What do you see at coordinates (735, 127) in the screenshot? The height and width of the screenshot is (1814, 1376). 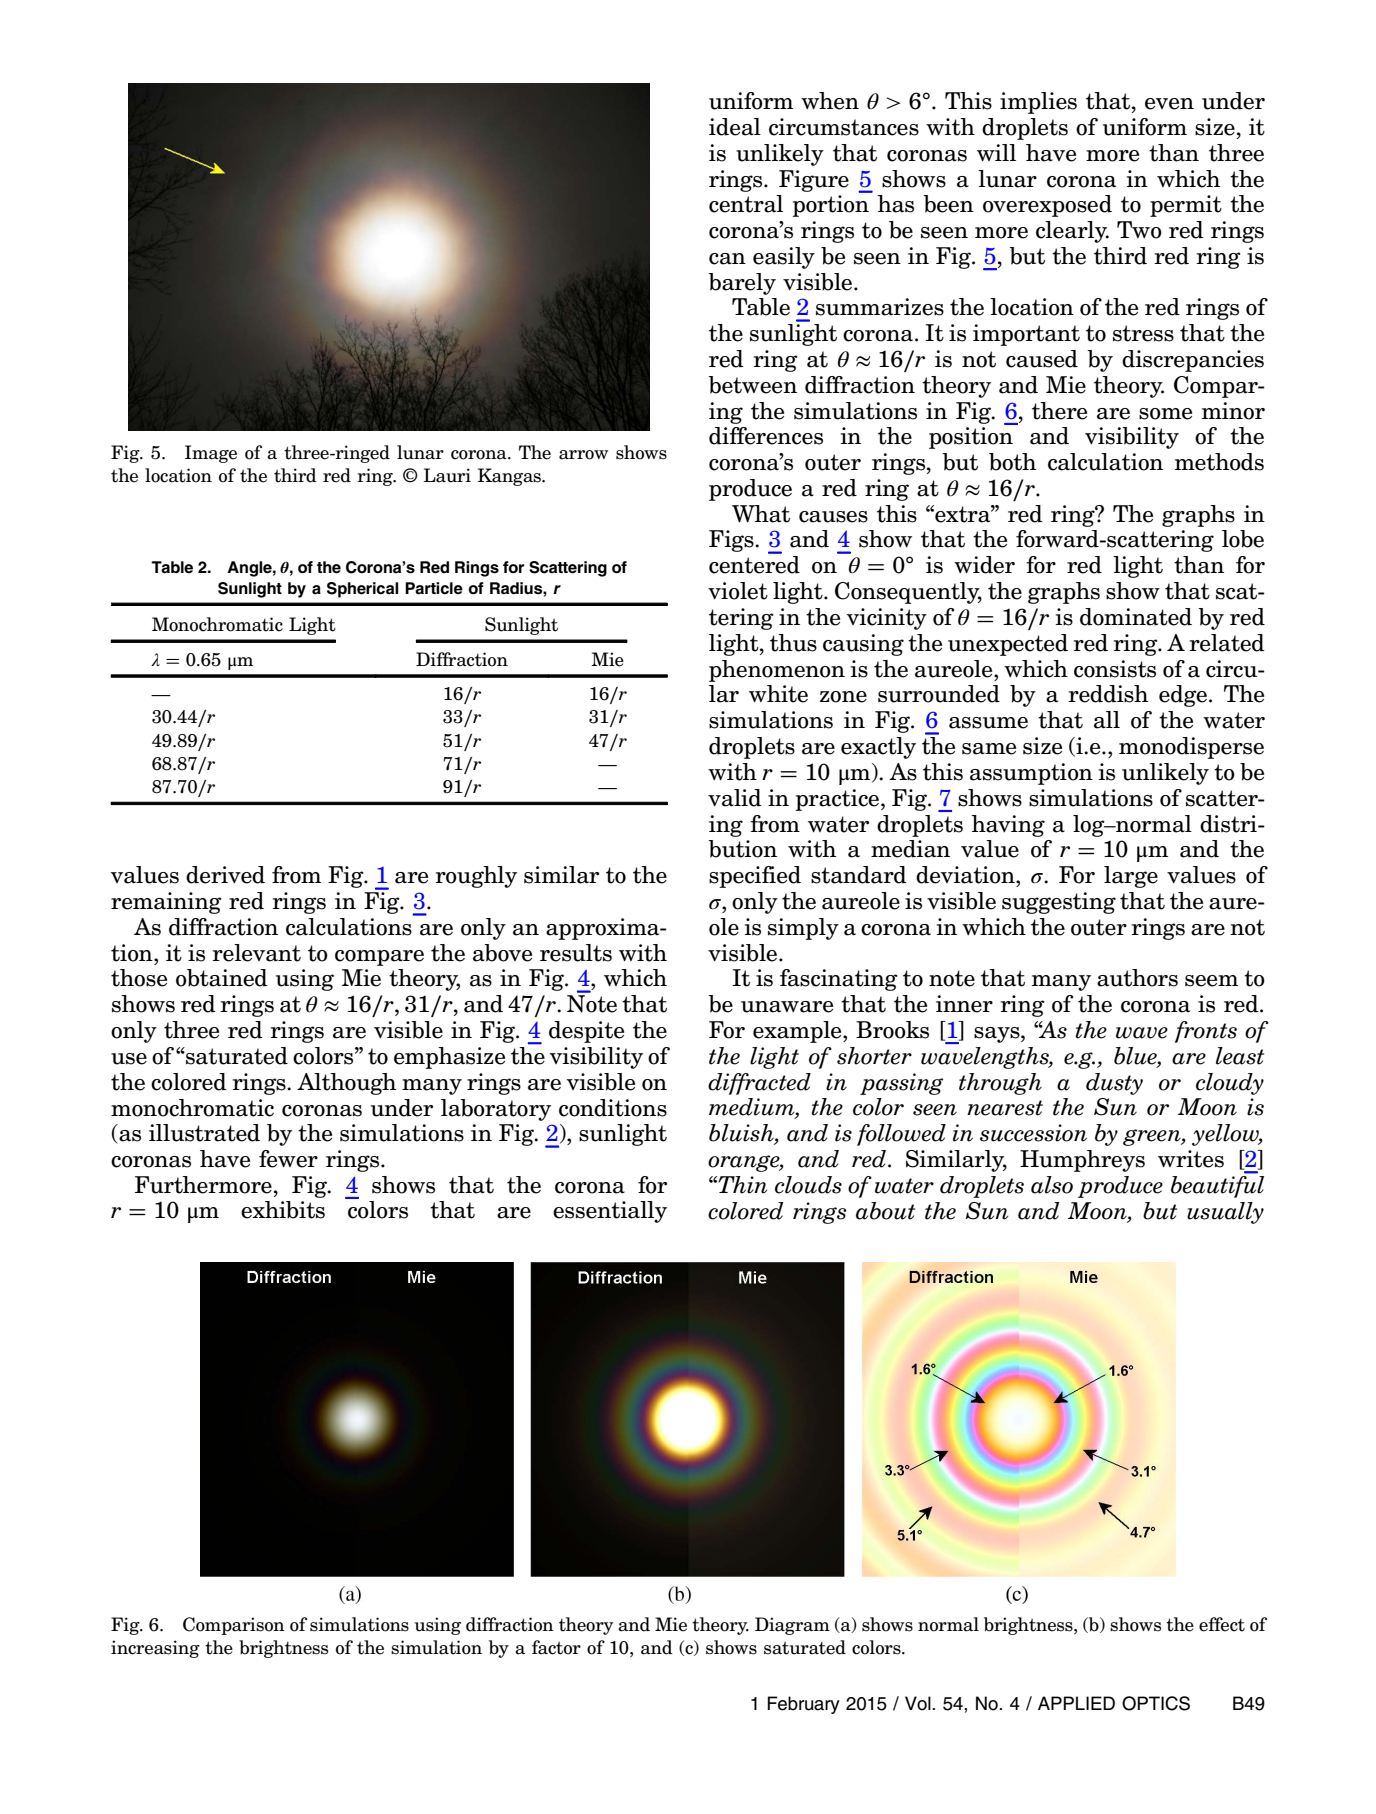 I see `ideal` at bounding box center [735, 127].
